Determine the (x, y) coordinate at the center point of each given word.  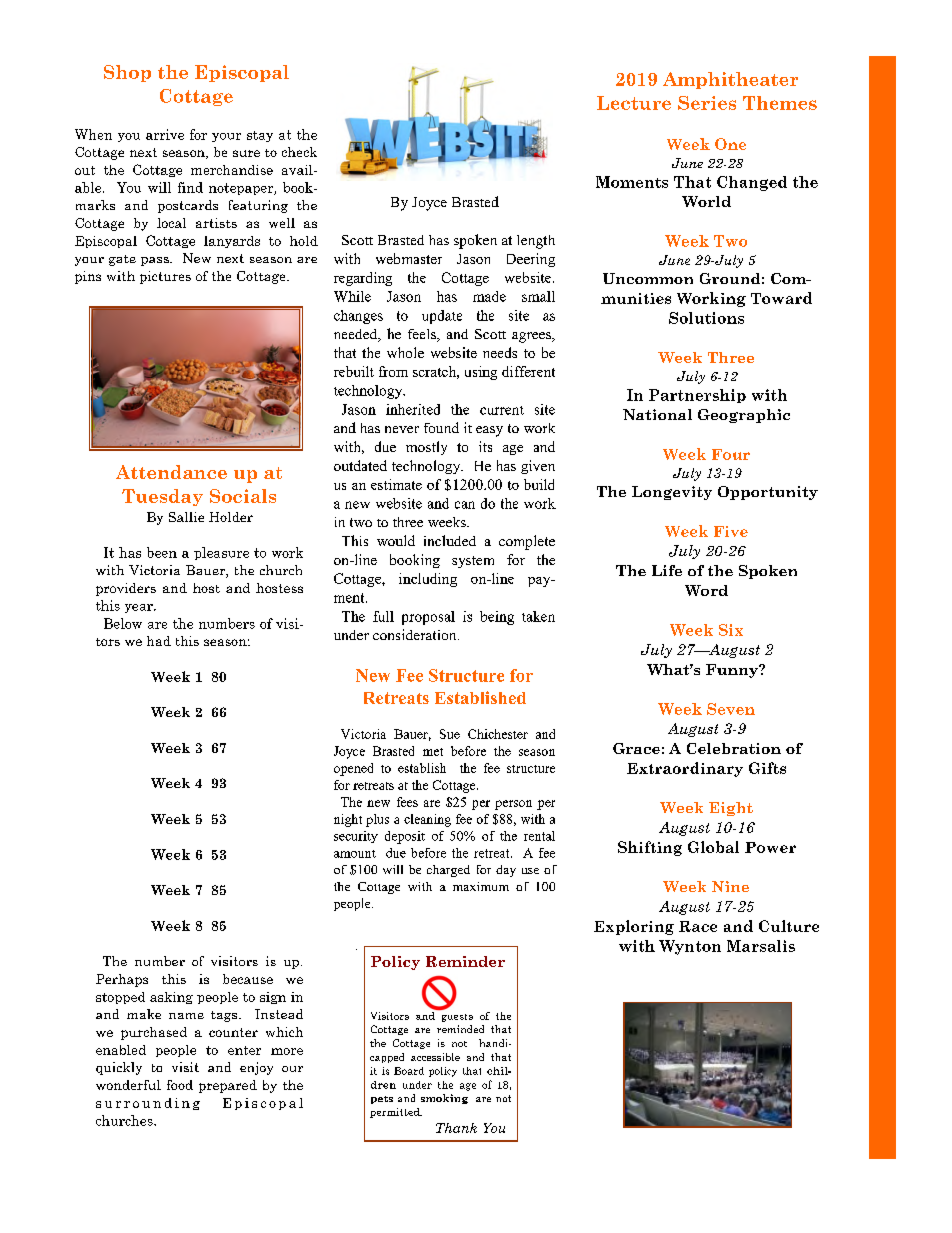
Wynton (690, 947)
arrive (165, 134)
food (180, 1085)
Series (707, 103)
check (299, 152)
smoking (444, 1099)
